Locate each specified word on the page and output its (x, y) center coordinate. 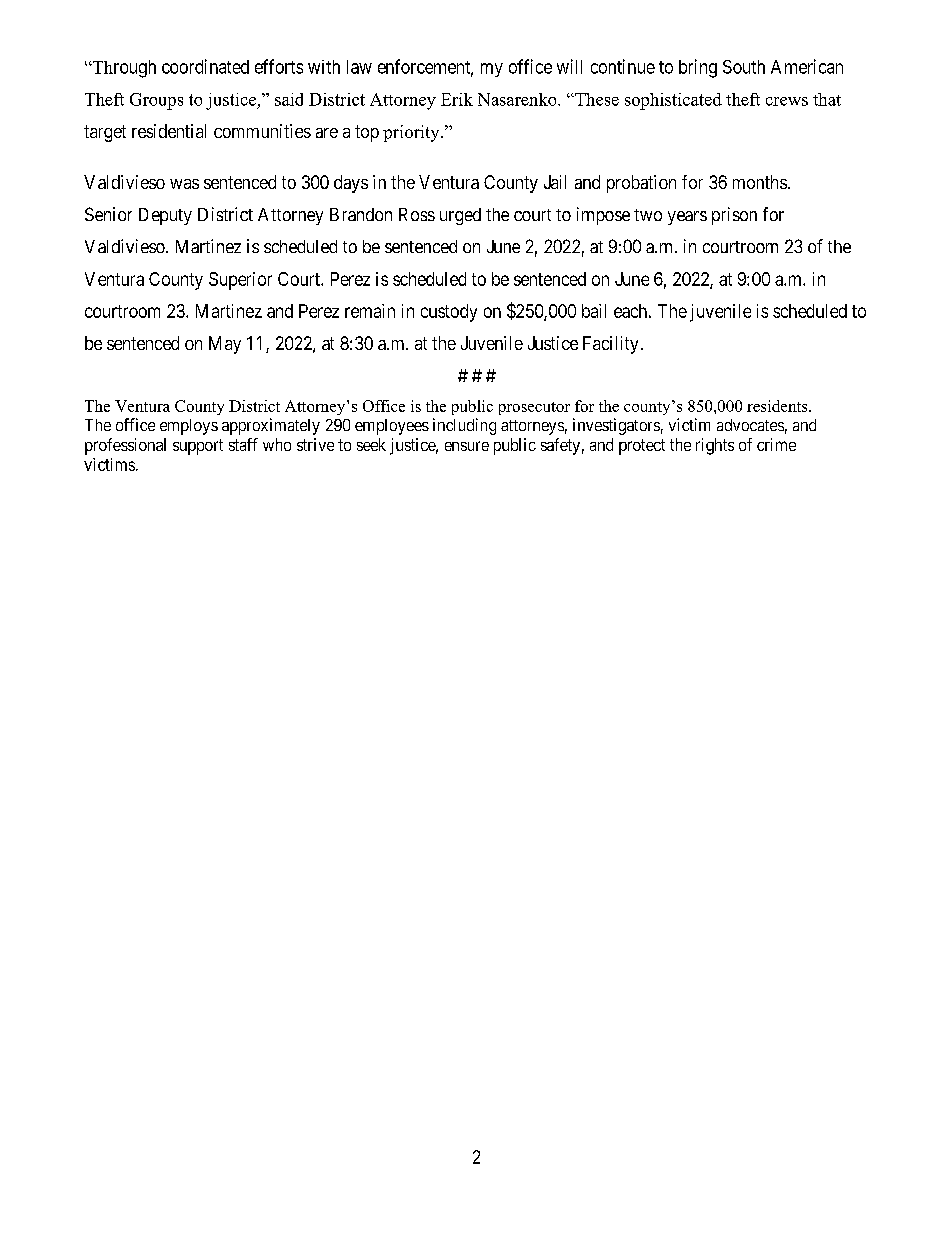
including (464, 426)
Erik (457, 99)
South (744, 67)
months (760, 182)
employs (189, 427)
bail (594, 311)
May (225, 345)
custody (449, 313)
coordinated (205, 66)
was (184, 184)
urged (460, 216)
